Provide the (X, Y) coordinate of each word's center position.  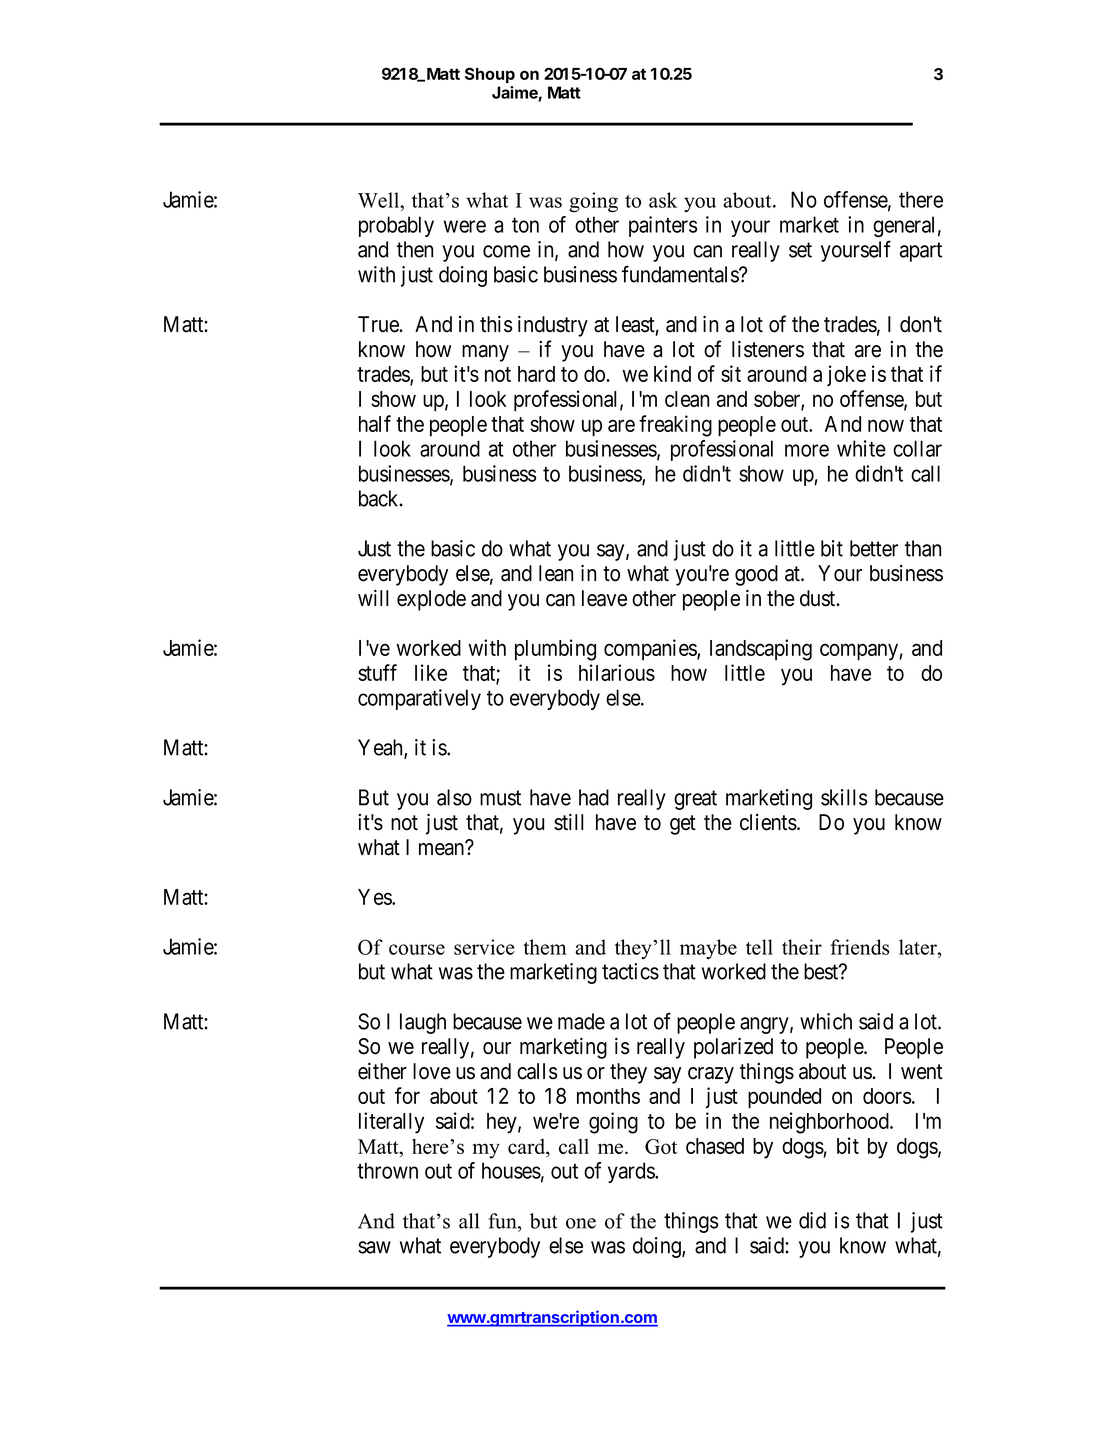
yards (632, 1172)
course (417, 949)
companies (651, 649)
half (375, 423)
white (861, 448)
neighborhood (830, 1123)
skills (844, 797)
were (465, 226)
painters (663, 226)
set (800, 250)
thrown (387, 1170)
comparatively (419, 699)
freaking (675, 426)
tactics (630, 971)
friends (859, 947)
